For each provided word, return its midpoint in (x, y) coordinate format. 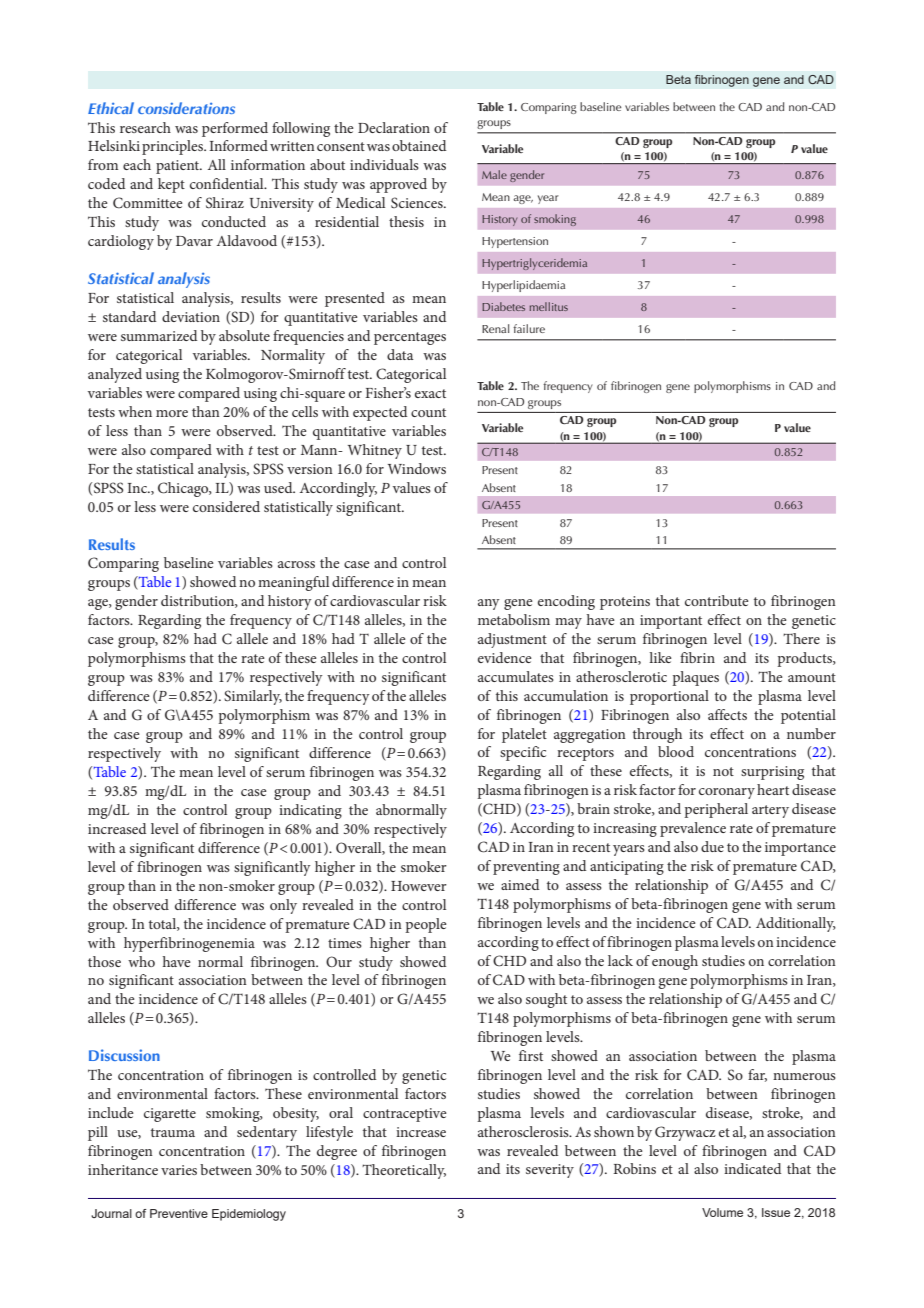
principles (173, 147)
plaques (695, 678)
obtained (419, 145)
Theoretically (404, 1171)
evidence (505, 657)
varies (179, 1170)
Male (494, 174)
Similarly (253, 697)
